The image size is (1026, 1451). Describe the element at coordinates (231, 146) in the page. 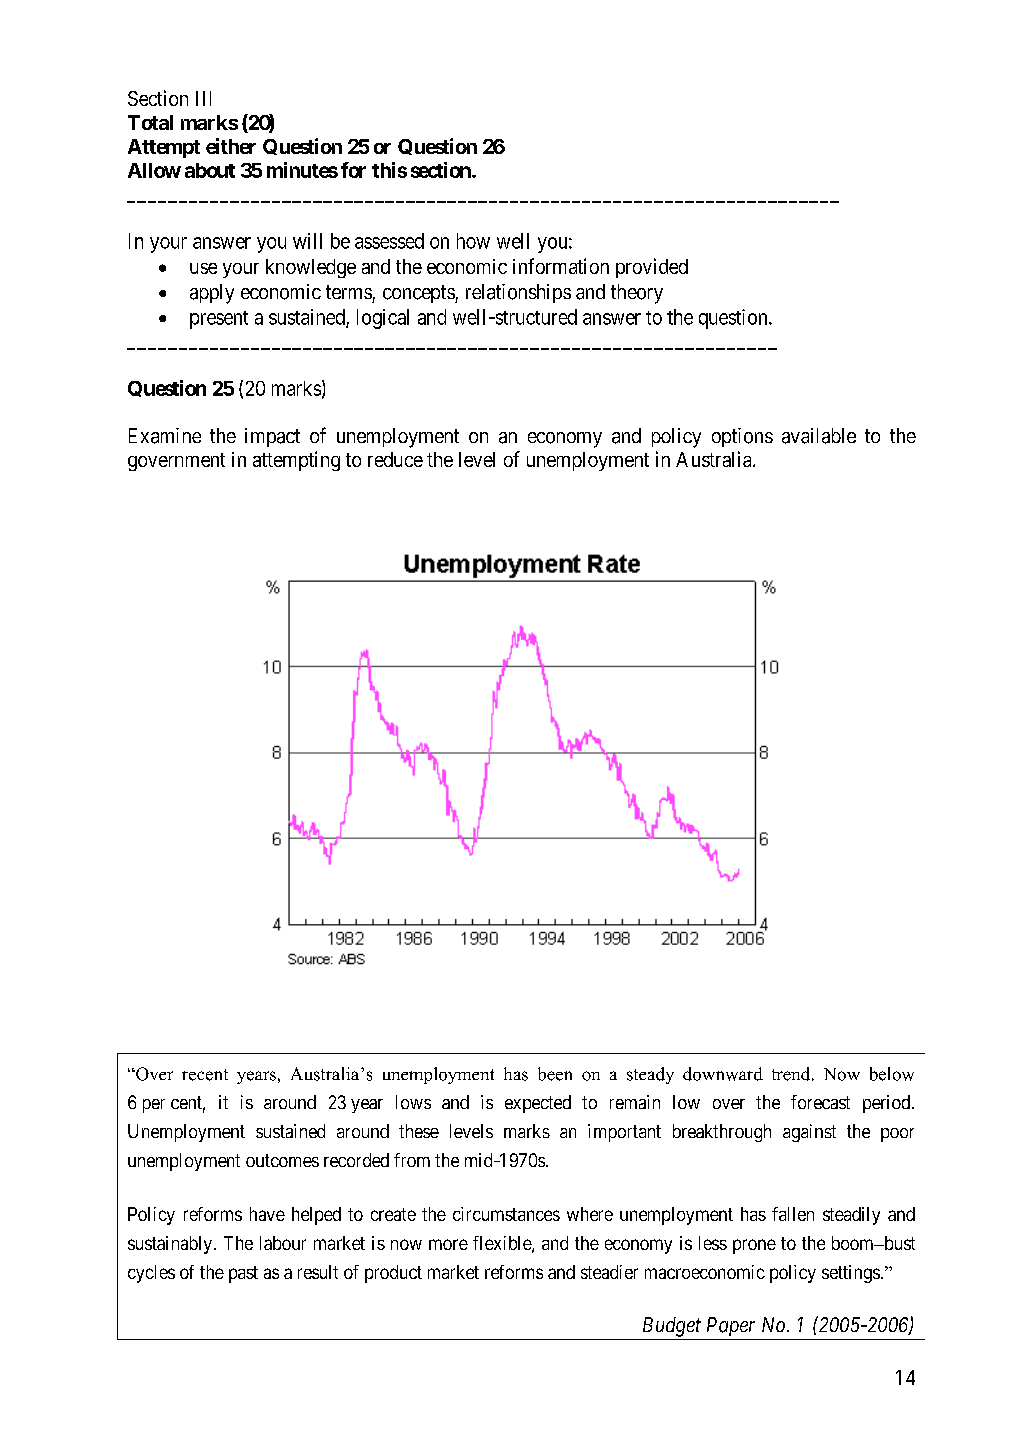

I see `either` at that location.
